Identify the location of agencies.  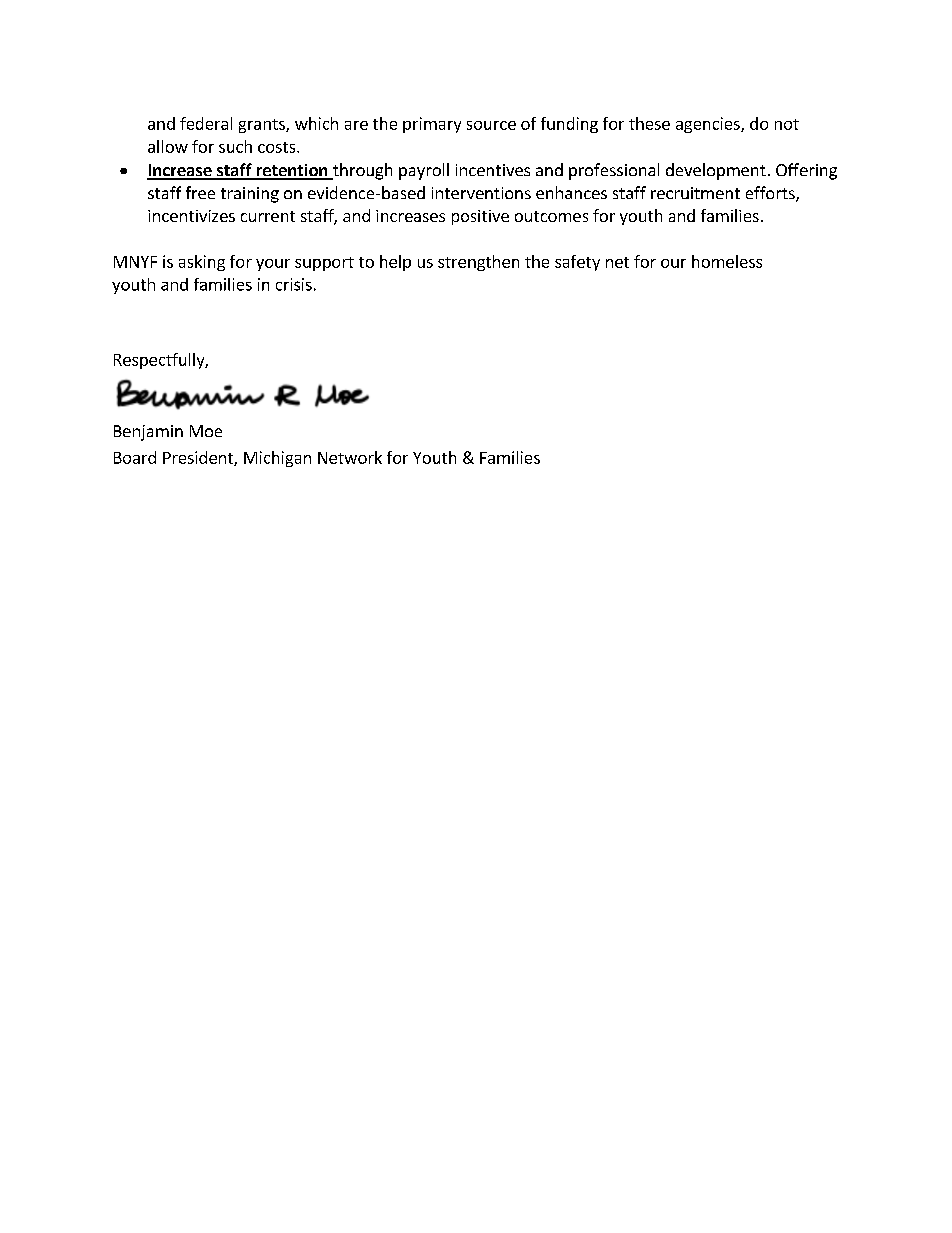
(709, 125).
